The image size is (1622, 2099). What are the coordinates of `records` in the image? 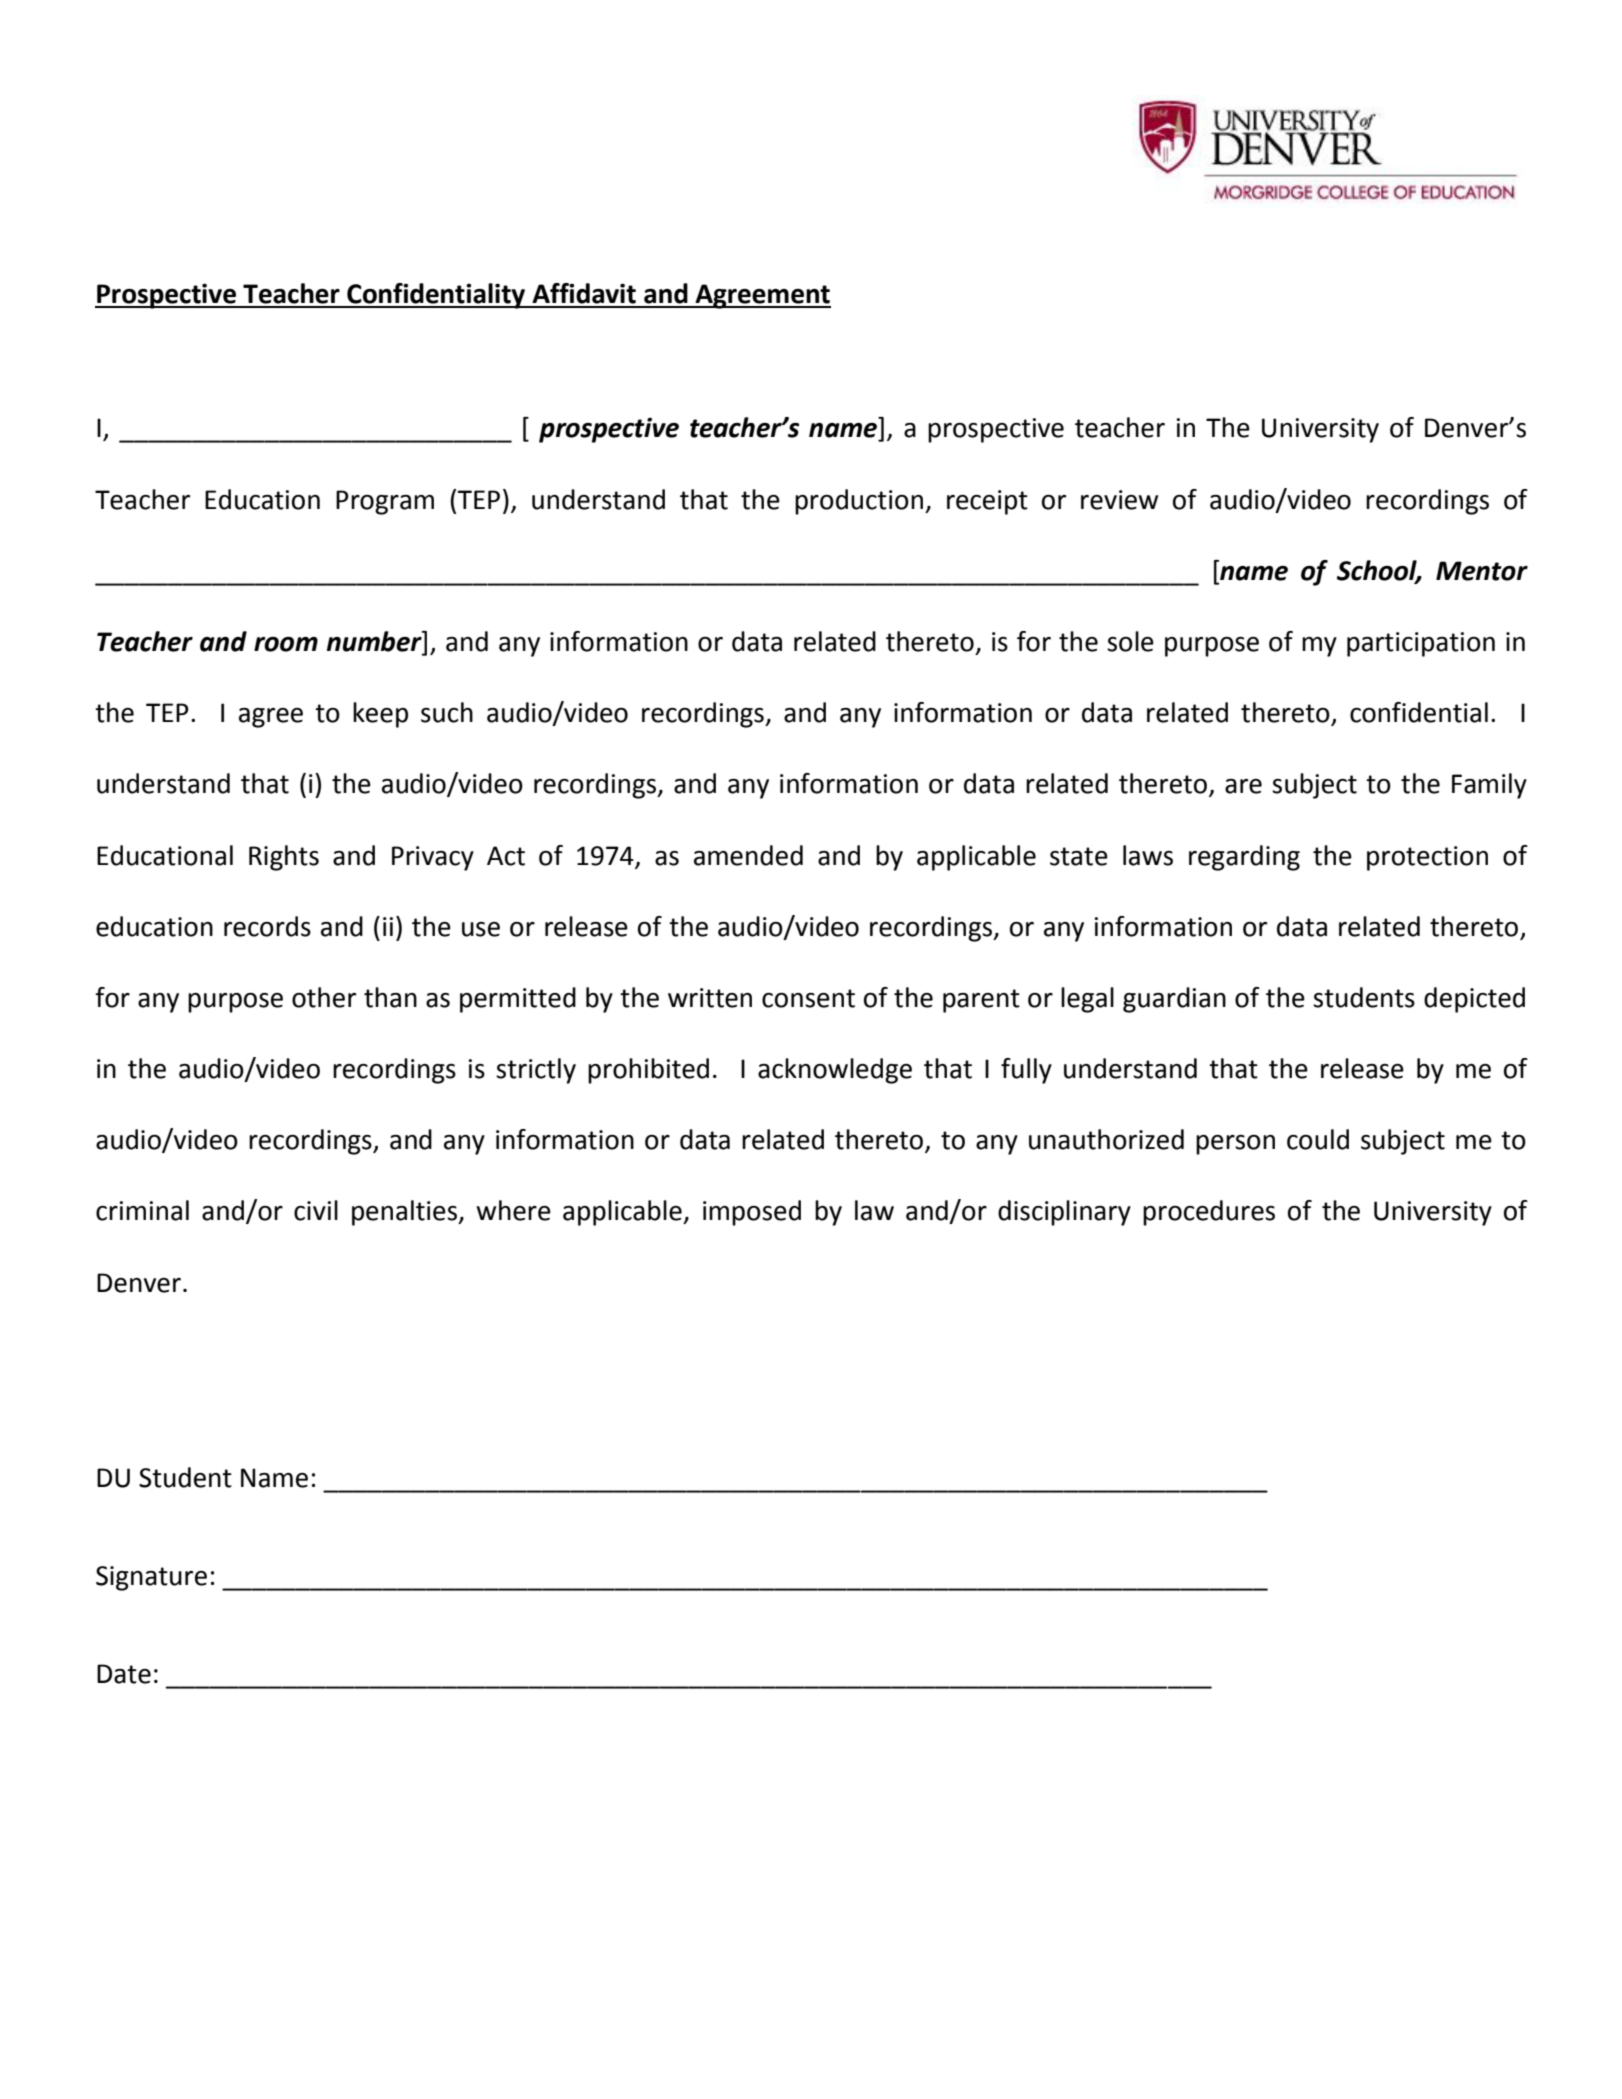 It's located at (267, 926).
